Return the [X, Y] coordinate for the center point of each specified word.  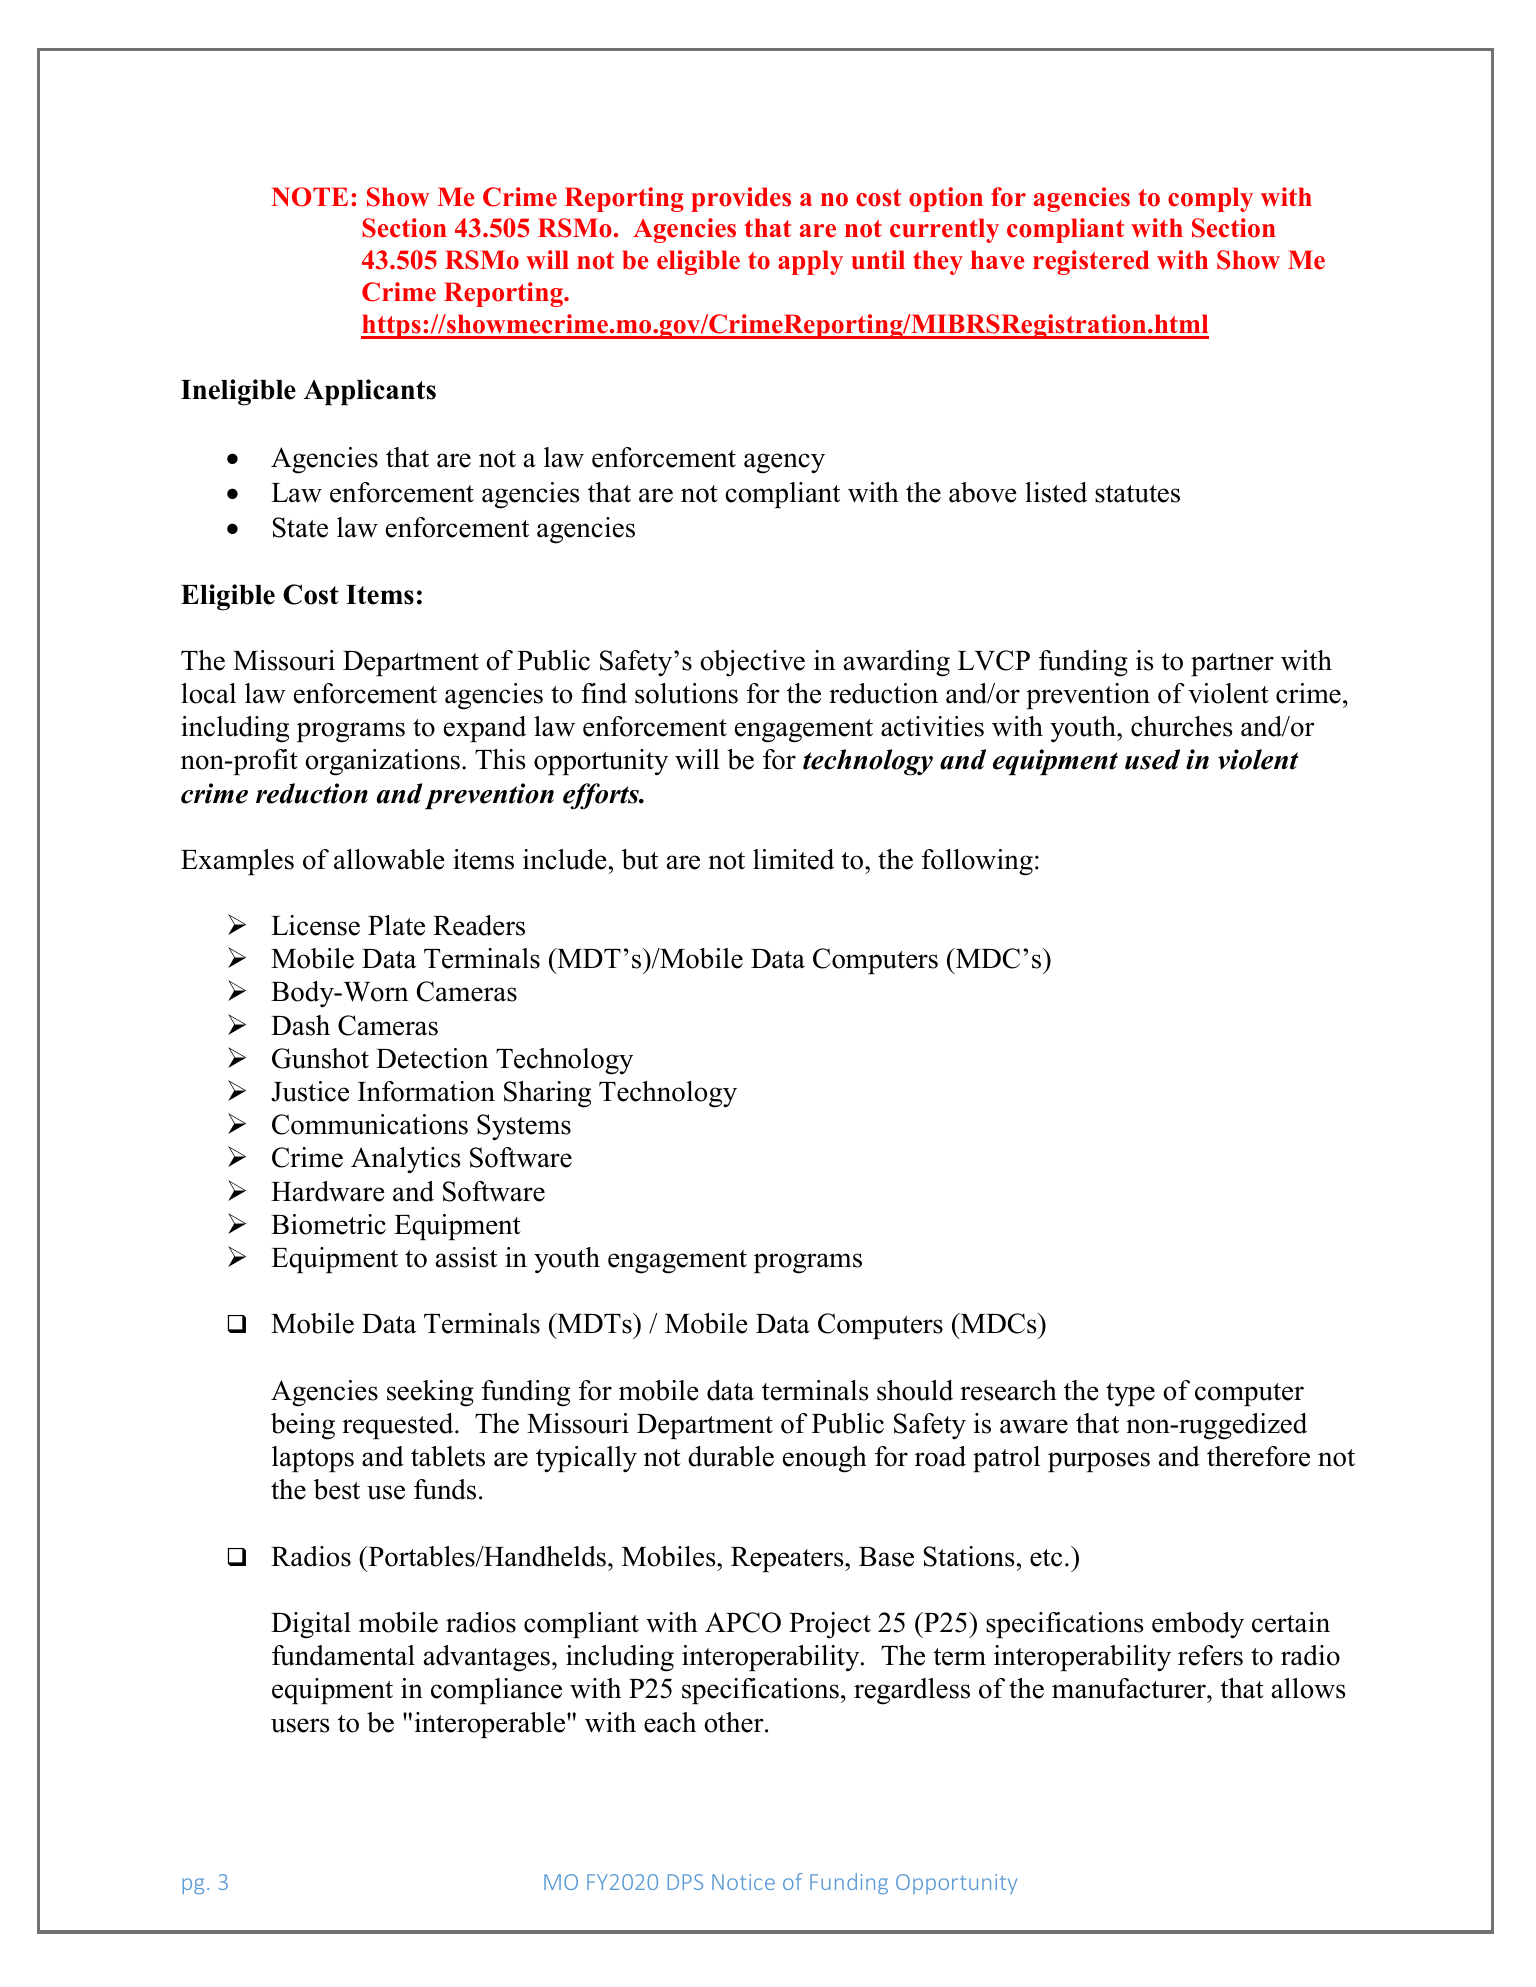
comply [1210, 199]
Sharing [547, 1094]
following [977, 862]
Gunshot [320, 1058]
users [300, 1725]
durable [731, 1456]
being [303, 1426]
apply [810, 262]
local [208, 693]
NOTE [309, 197]
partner [1232, 664]
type [1130, 1394]
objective [752, 663]
